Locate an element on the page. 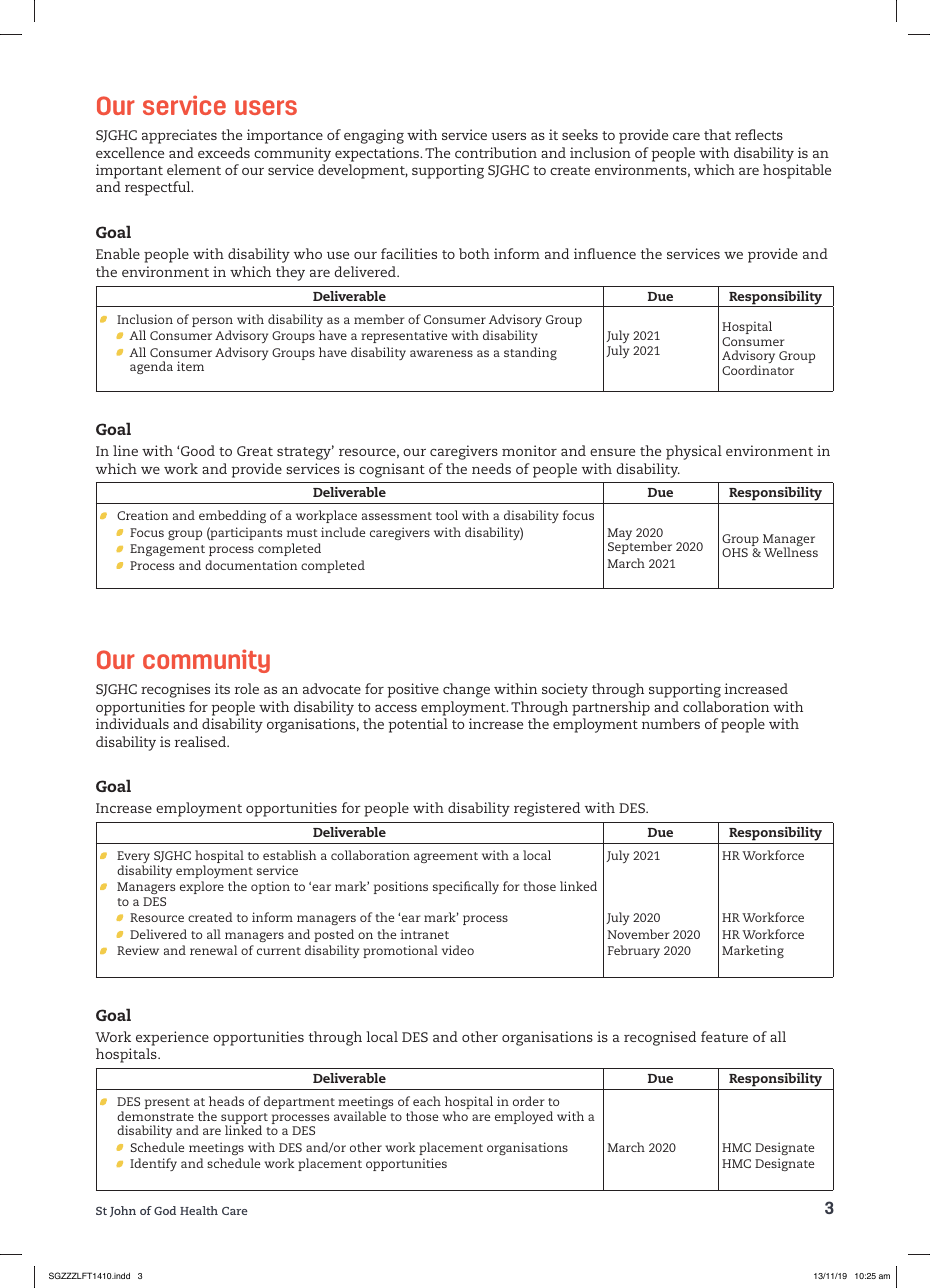 The height and width of the page is (1288, 930). numbers is located at coordinates (671, 723).
